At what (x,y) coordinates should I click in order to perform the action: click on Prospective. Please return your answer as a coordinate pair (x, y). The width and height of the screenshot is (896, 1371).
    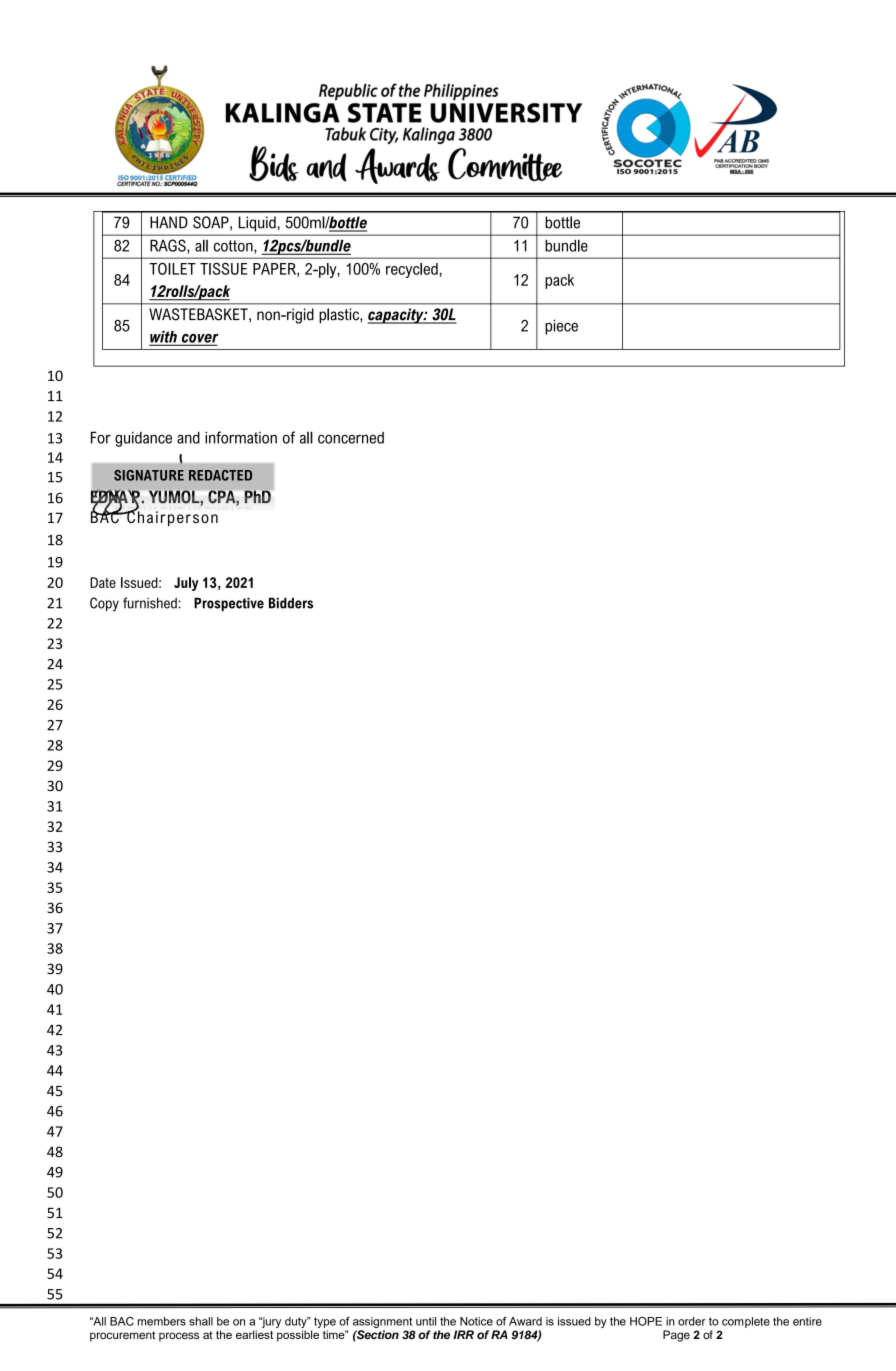
    Looking at the image, I should click on (229, 604).
